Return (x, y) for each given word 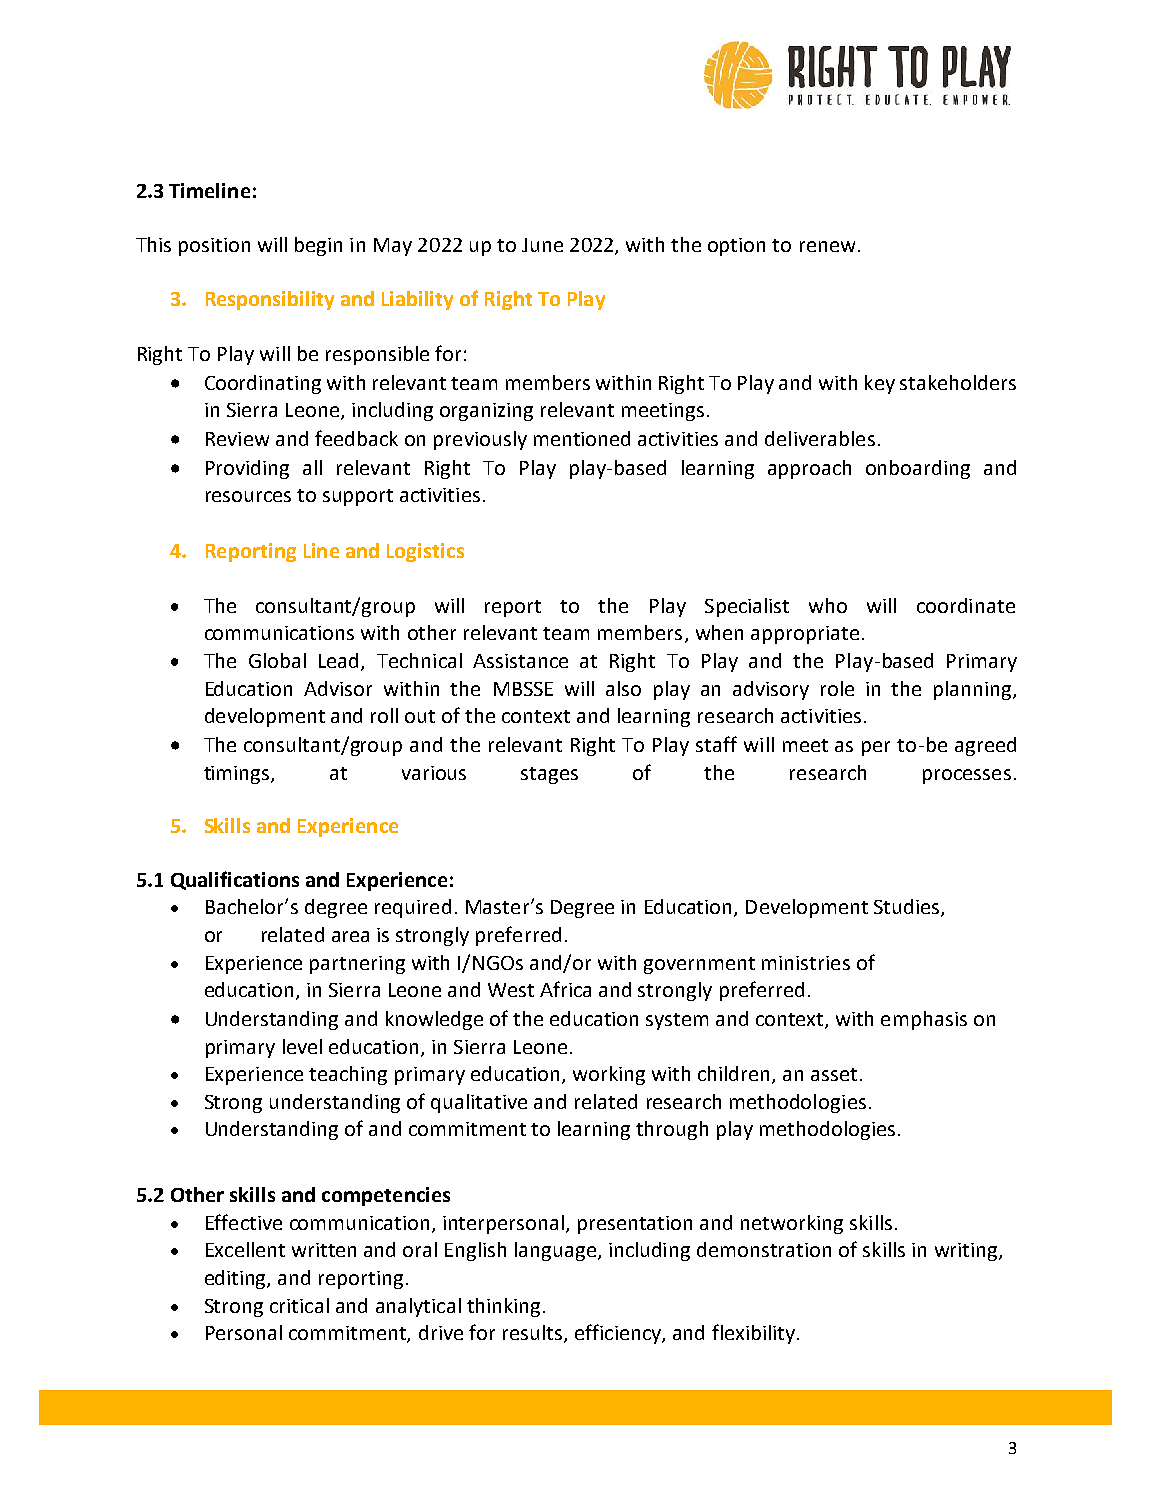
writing (967, 1252)
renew (827, 246)
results (534, 1333)
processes (967, 776)
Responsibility (270, 300)
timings (238, 775)
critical (299, 1305)
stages (549, 775)
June (542, 245)
